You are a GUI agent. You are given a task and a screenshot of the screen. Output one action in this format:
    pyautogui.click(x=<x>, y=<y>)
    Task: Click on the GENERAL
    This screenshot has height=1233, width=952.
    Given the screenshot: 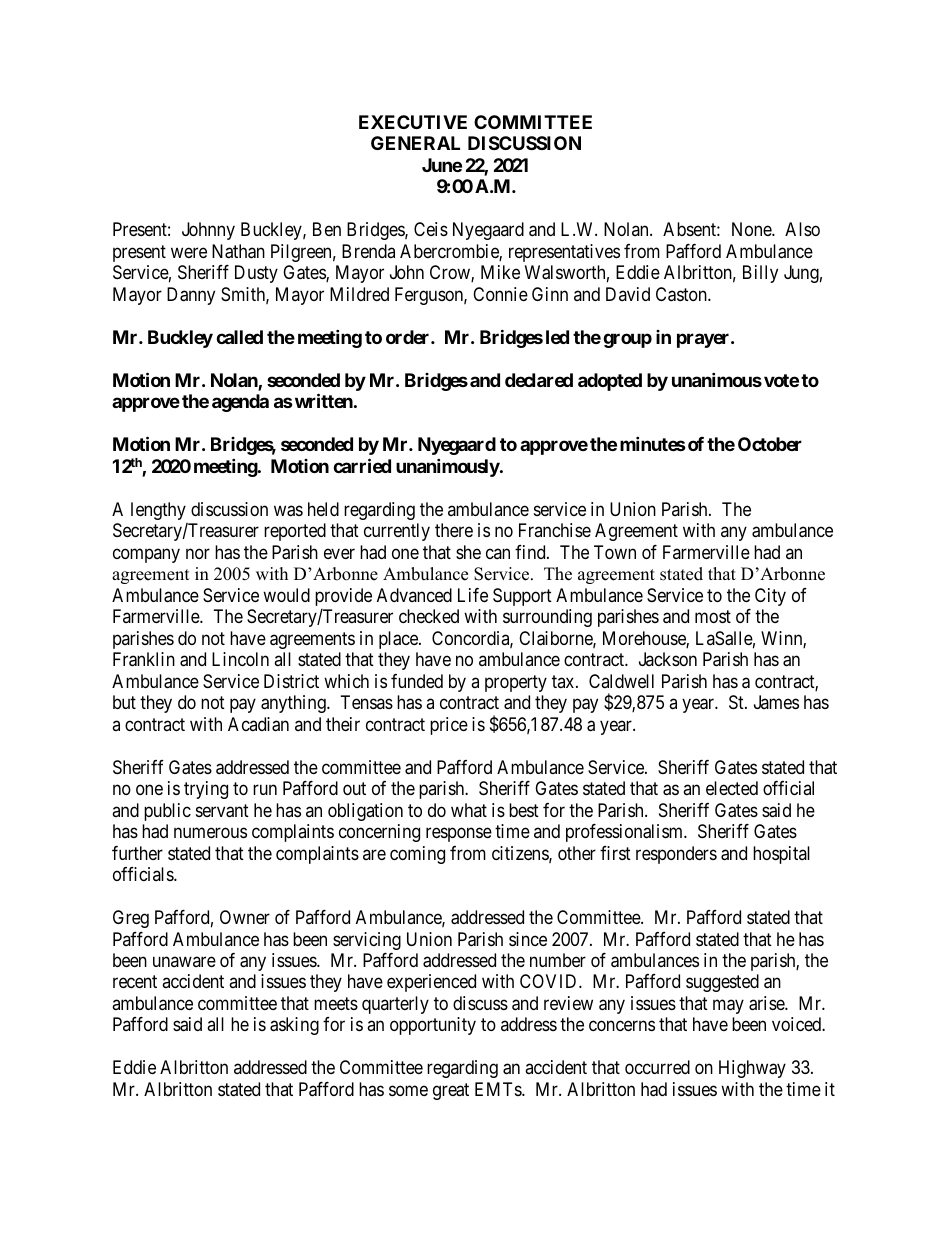 What is the action you would take?
    pyautogui.click(x=415, y=143)
